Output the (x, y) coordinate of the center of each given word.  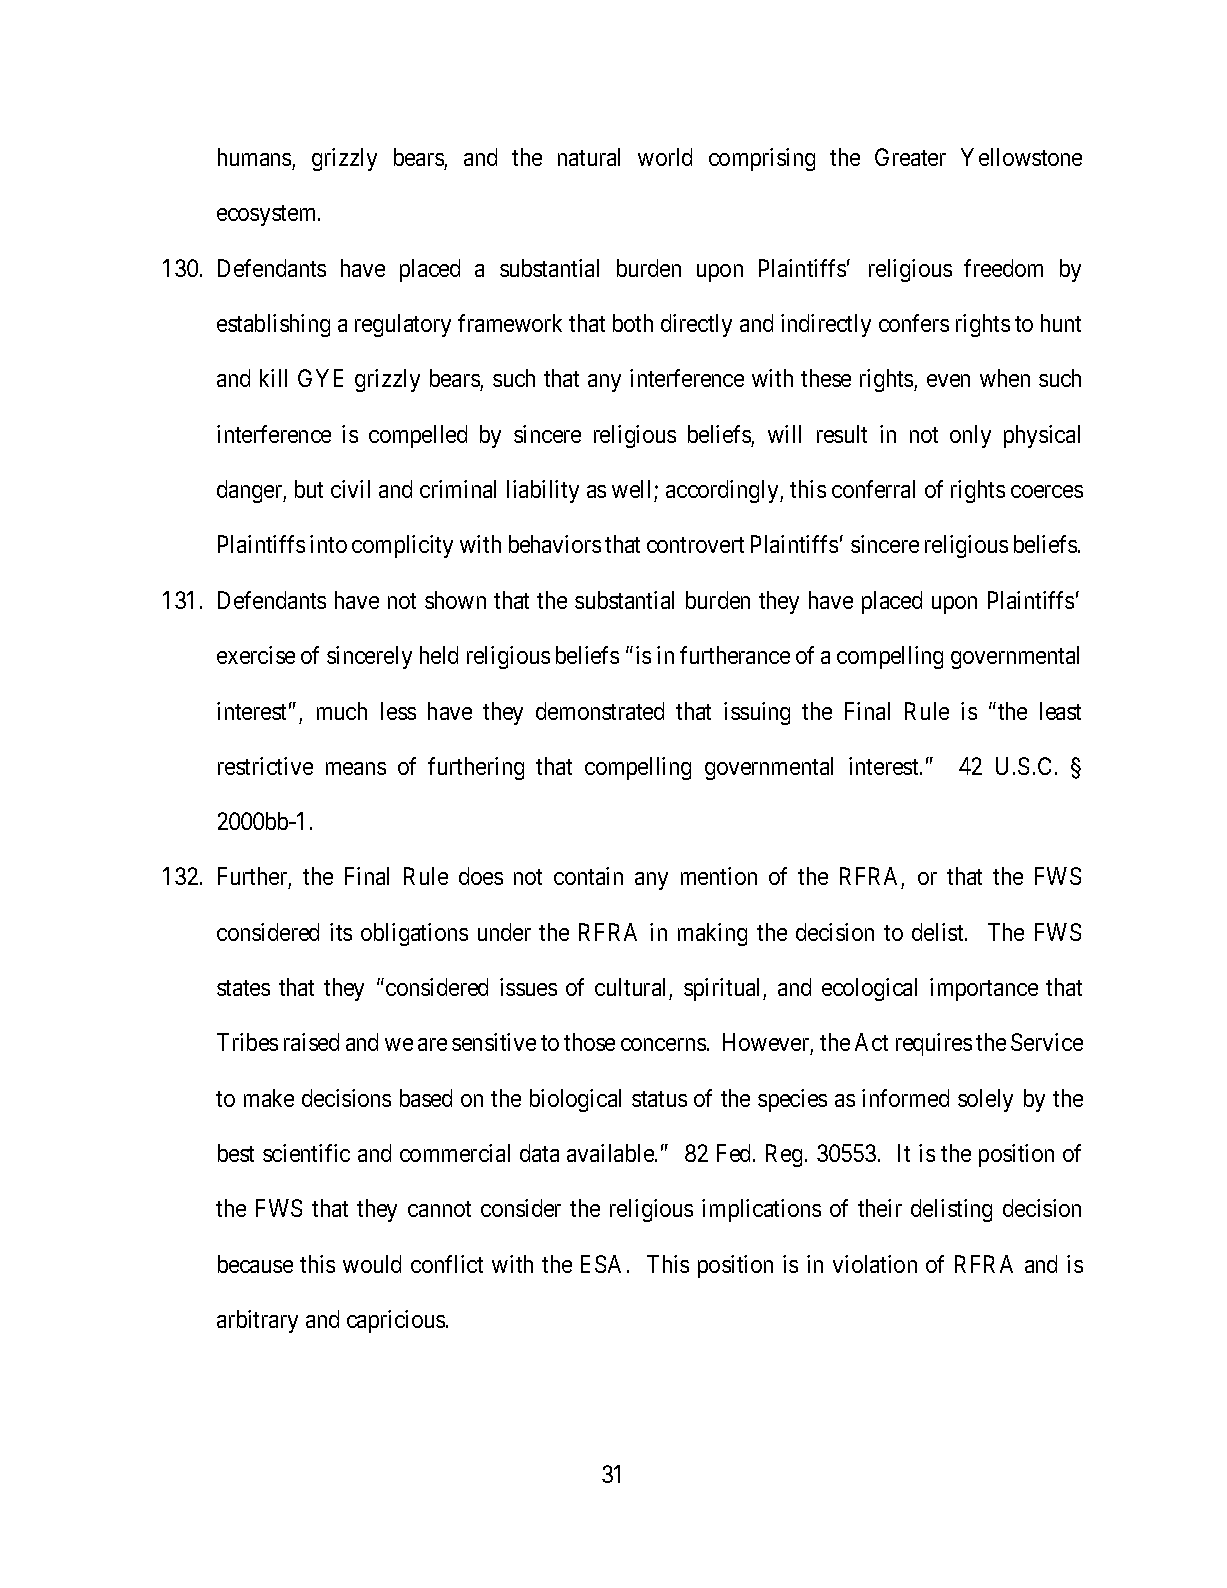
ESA (601, 1264)
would (372, 1264)
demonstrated (600, 711)
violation (875, 1264)
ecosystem (268, 216)
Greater (910, 157)
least (1060, 711)
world (665, 157)
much (342, 711)
